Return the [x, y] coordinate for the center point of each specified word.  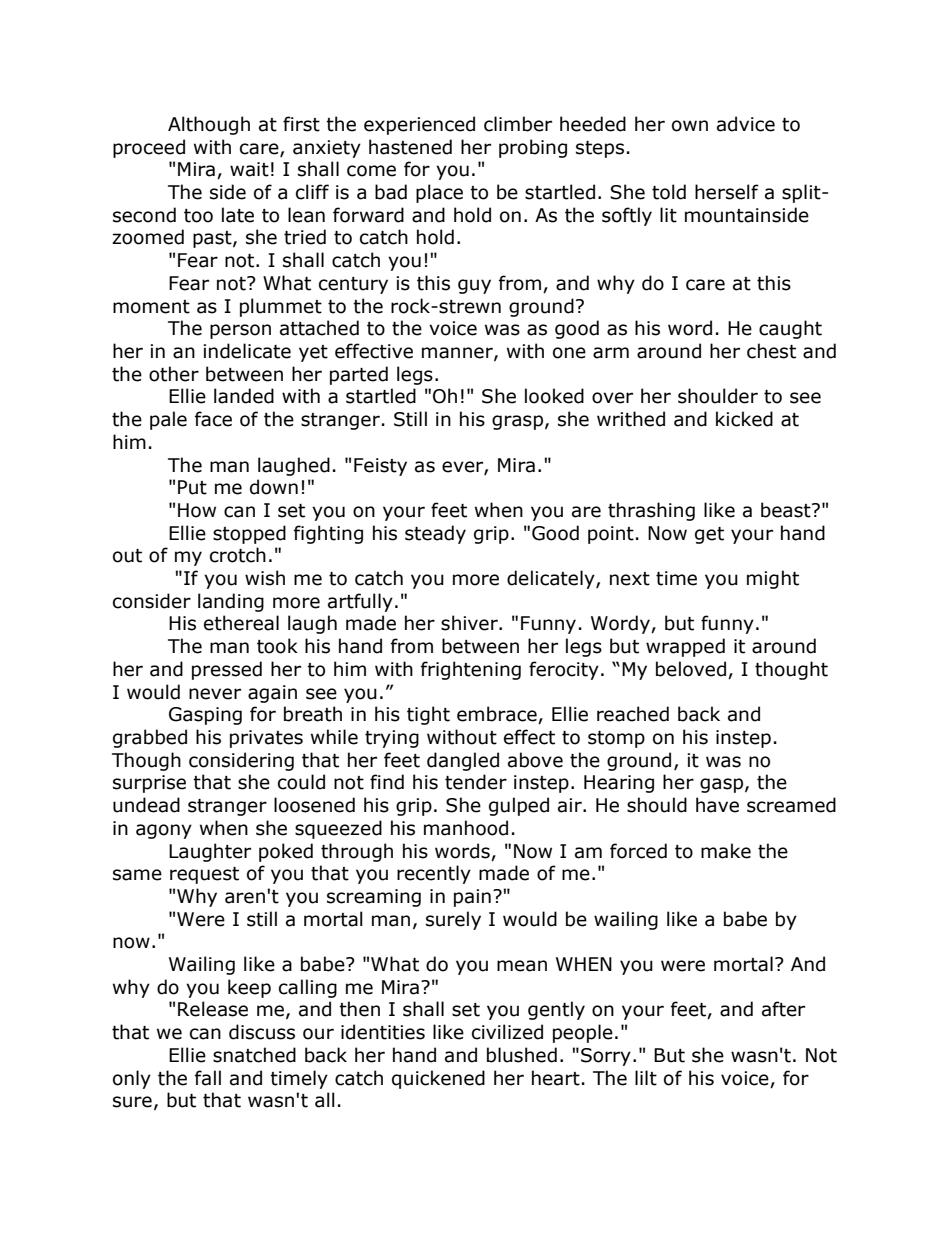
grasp [517, 422]
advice [746, 124]
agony [164, 831]
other [174, 374]
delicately [552, 579]
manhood [466, 828]
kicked [744, 419]
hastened [410, 147]
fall [208, 1078]
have [717, 805]
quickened [438, 1079]
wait [249, 169]
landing [231, 602]
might [773, 579]
